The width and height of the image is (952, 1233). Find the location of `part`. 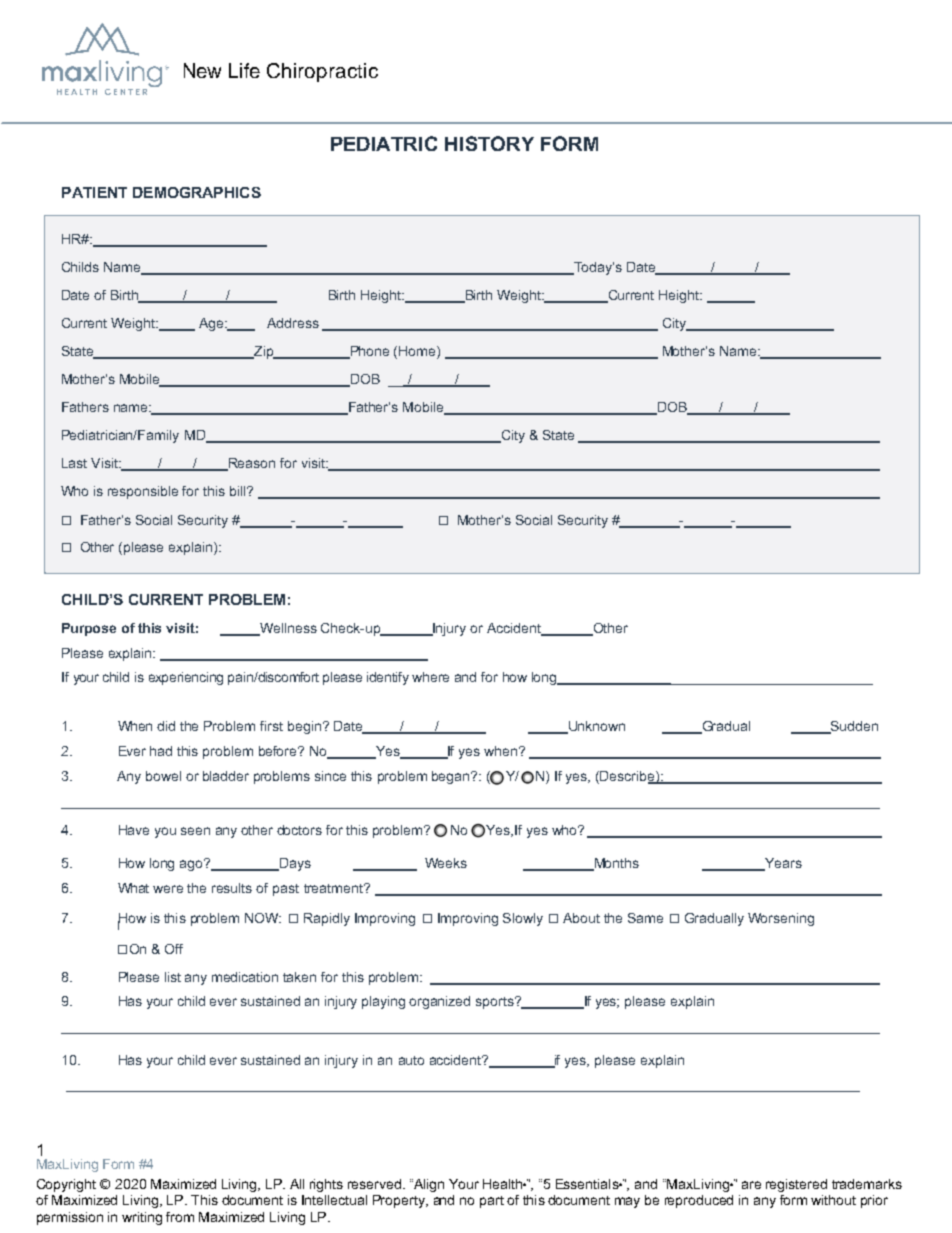

part is located at coordinates (492, 1202).
